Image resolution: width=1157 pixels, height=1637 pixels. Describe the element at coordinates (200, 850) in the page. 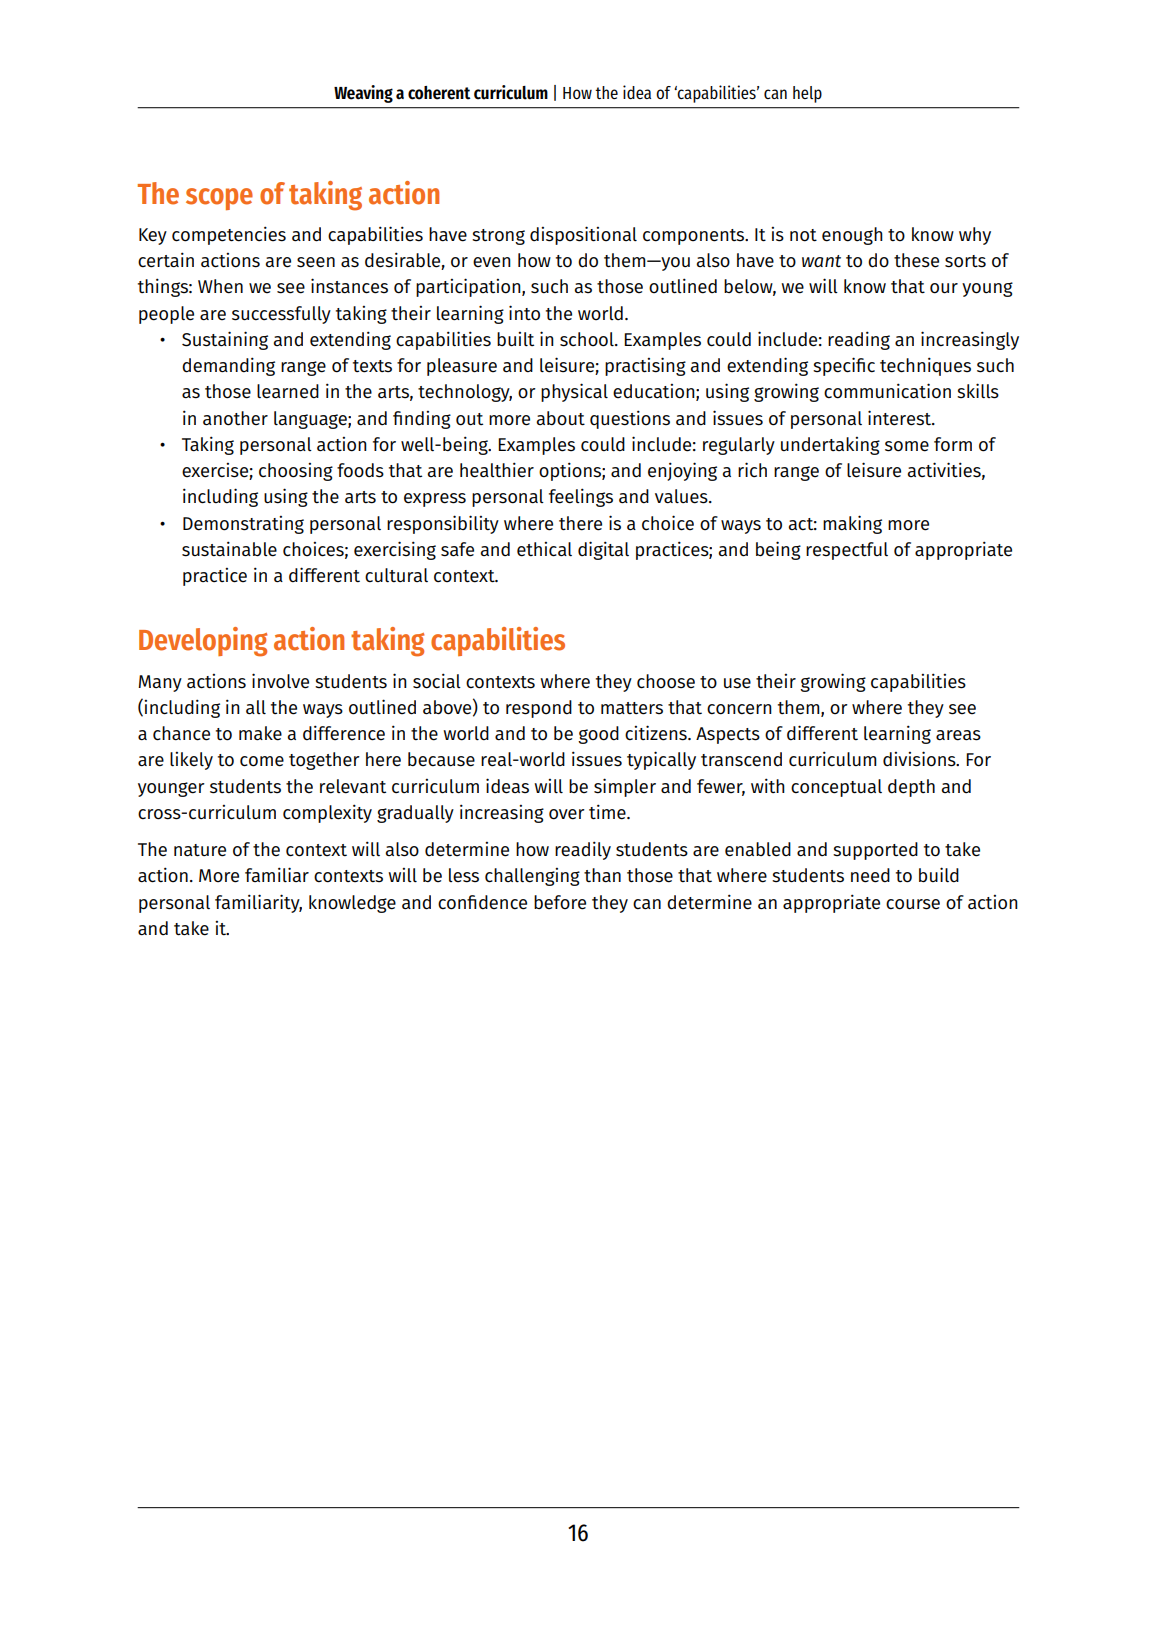

I see `nature` at that location.
